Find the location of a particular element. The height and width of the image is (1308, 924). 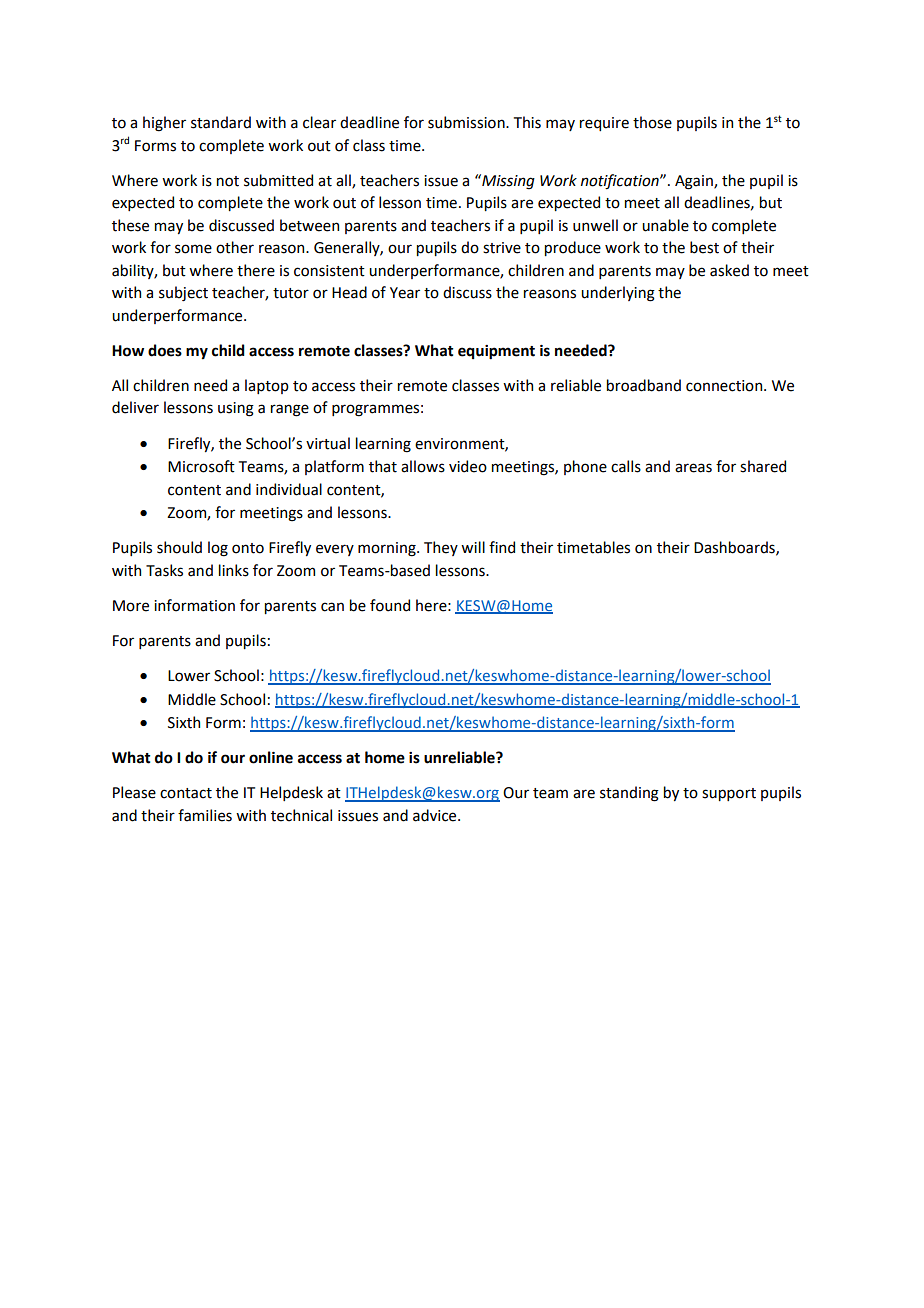

More is located at coordinates (131, 606).
